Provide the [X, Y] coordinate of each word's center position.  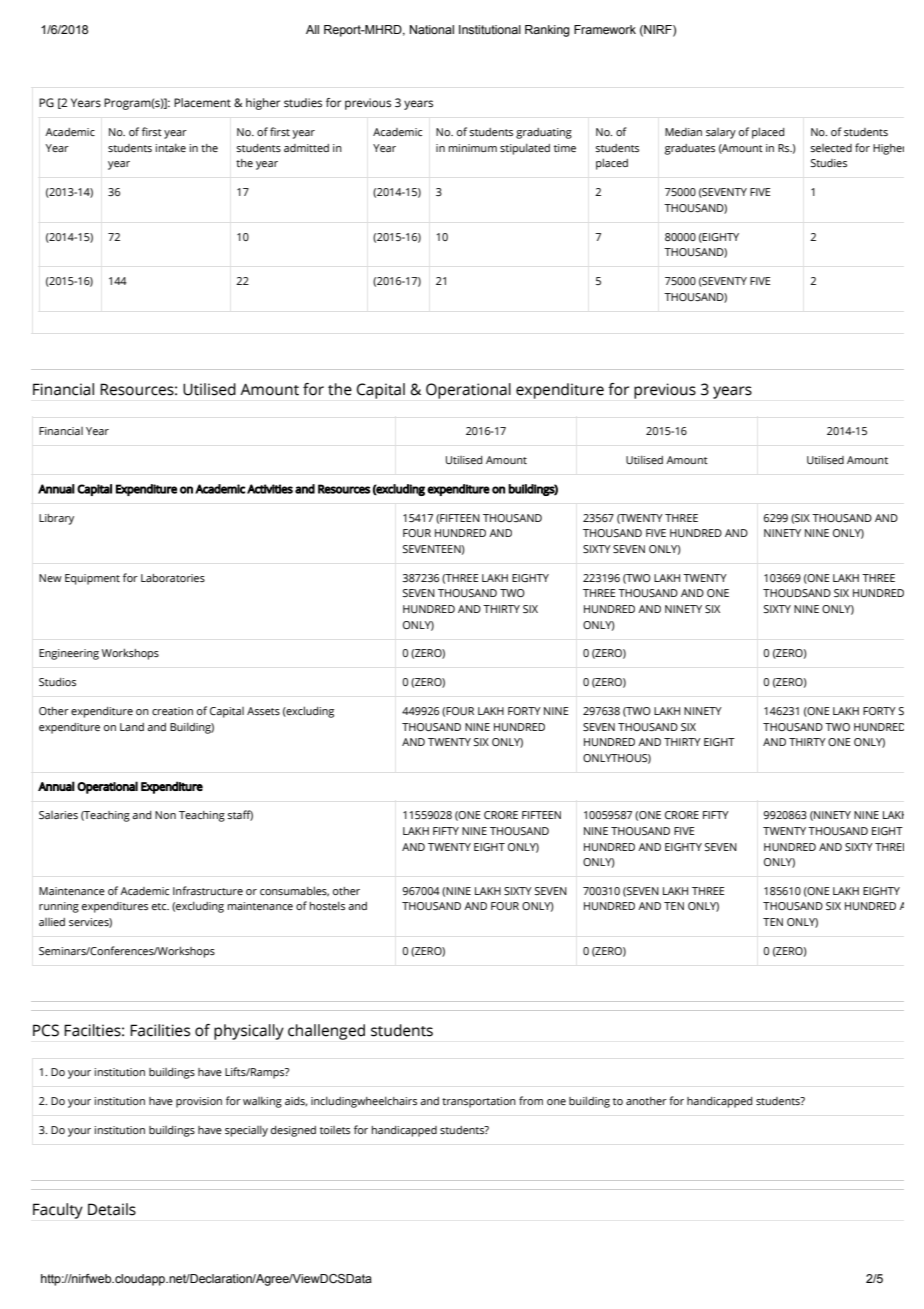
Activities [270, 489]
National [432, 29]
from [531, 1100]
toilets [335, 1130]
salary [721, 133]
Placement [202, 102]
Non [165, 815]
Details [112, 1209]
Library [56, 519]
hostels [327, 905]
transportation [479, 1102]
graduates [690, 149]
